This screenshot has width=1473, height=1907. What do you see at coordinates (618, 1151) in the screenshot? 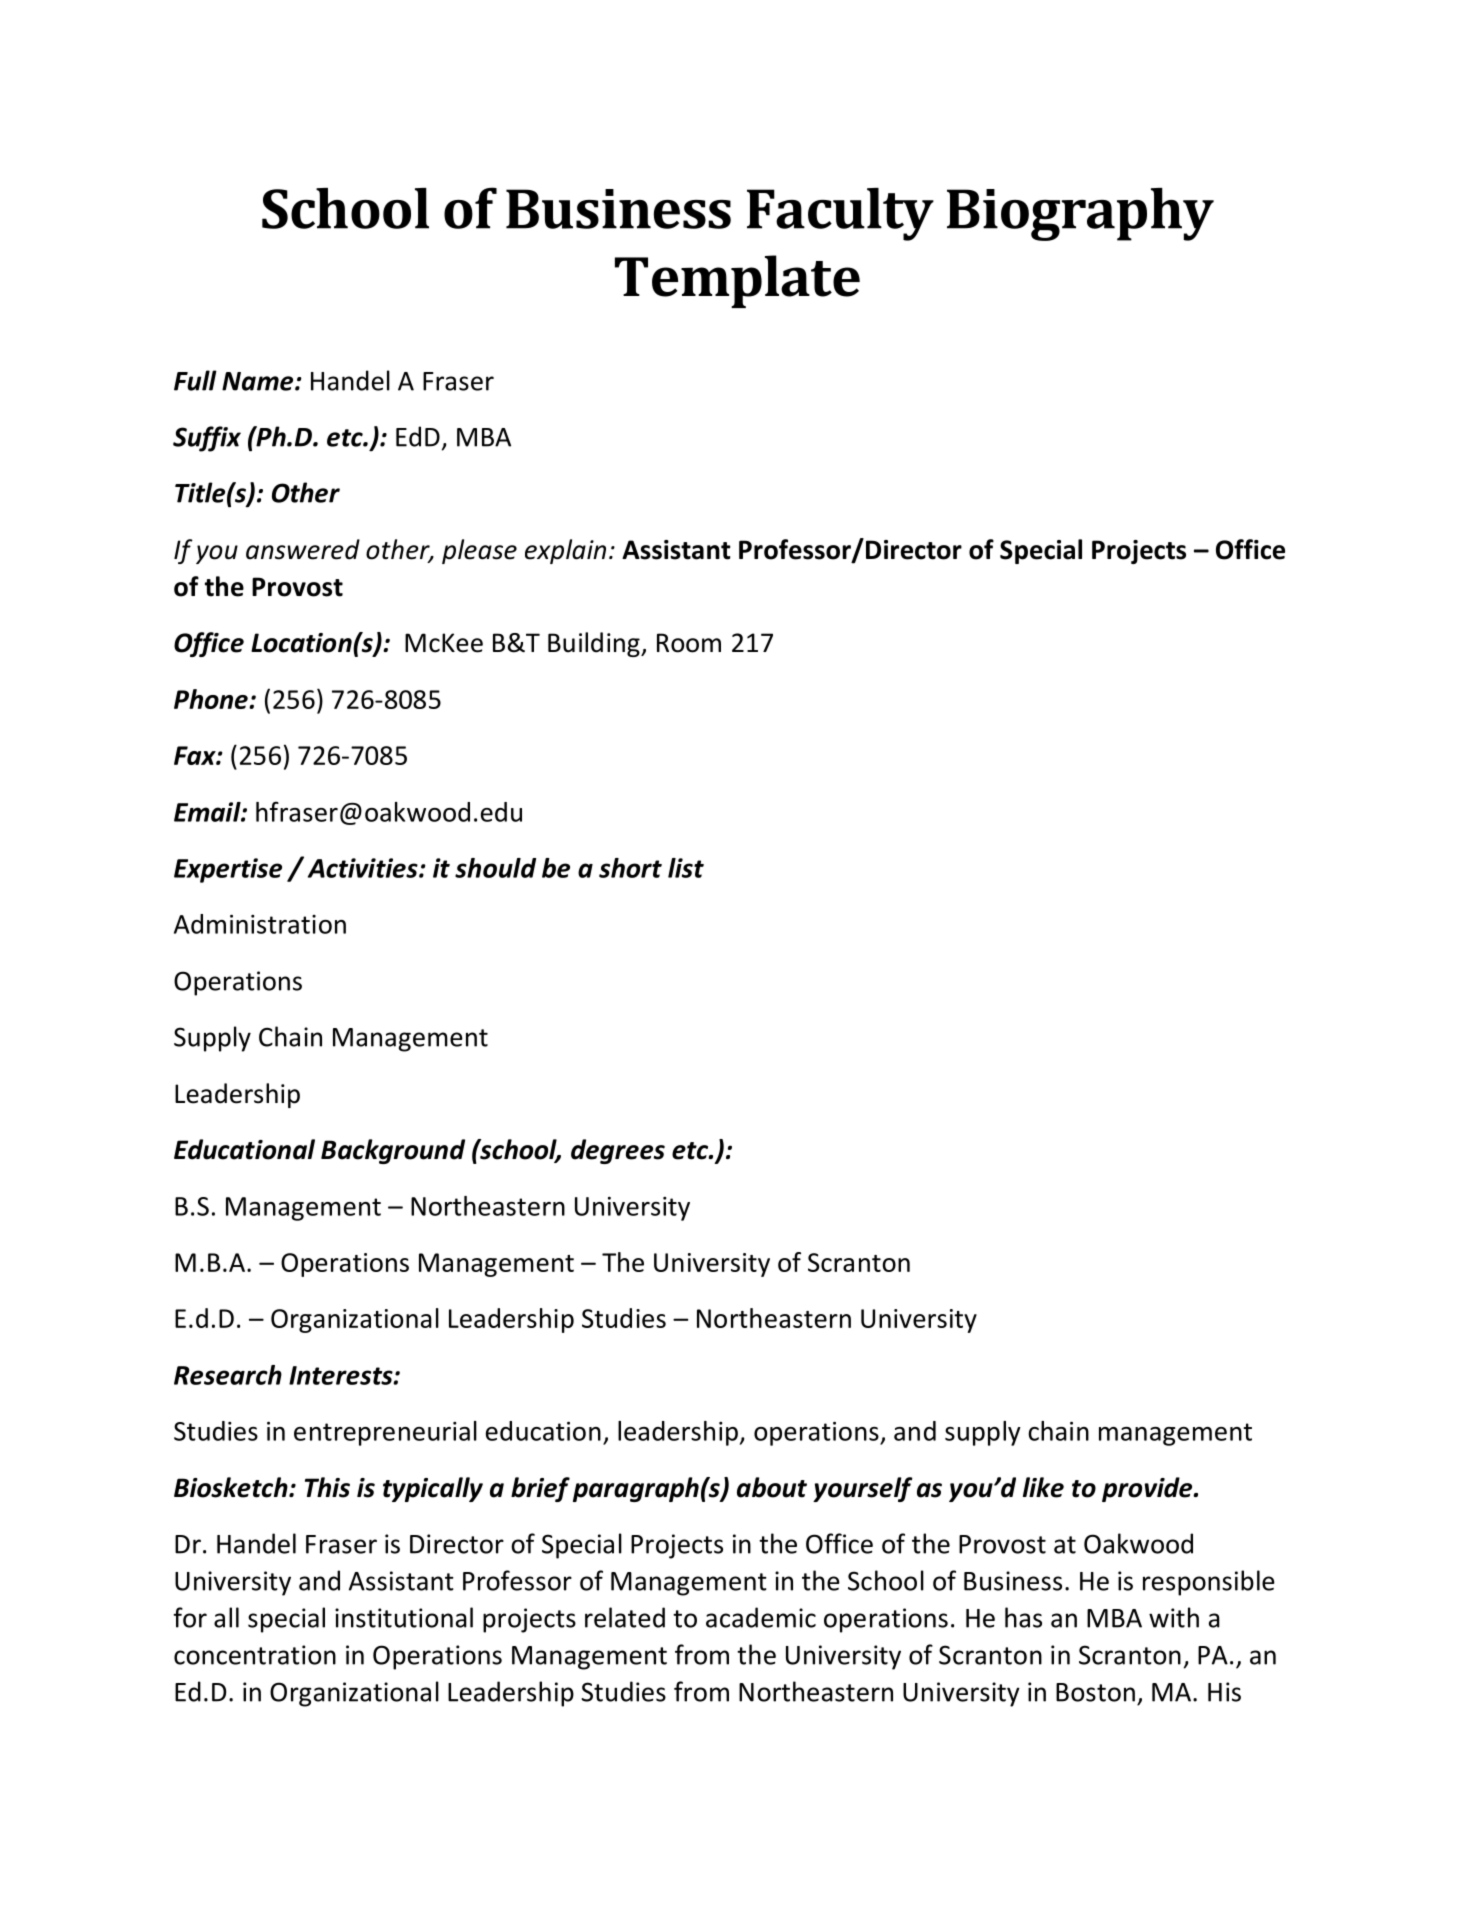
I see `degrees` at bounding box center [618, 1151].
